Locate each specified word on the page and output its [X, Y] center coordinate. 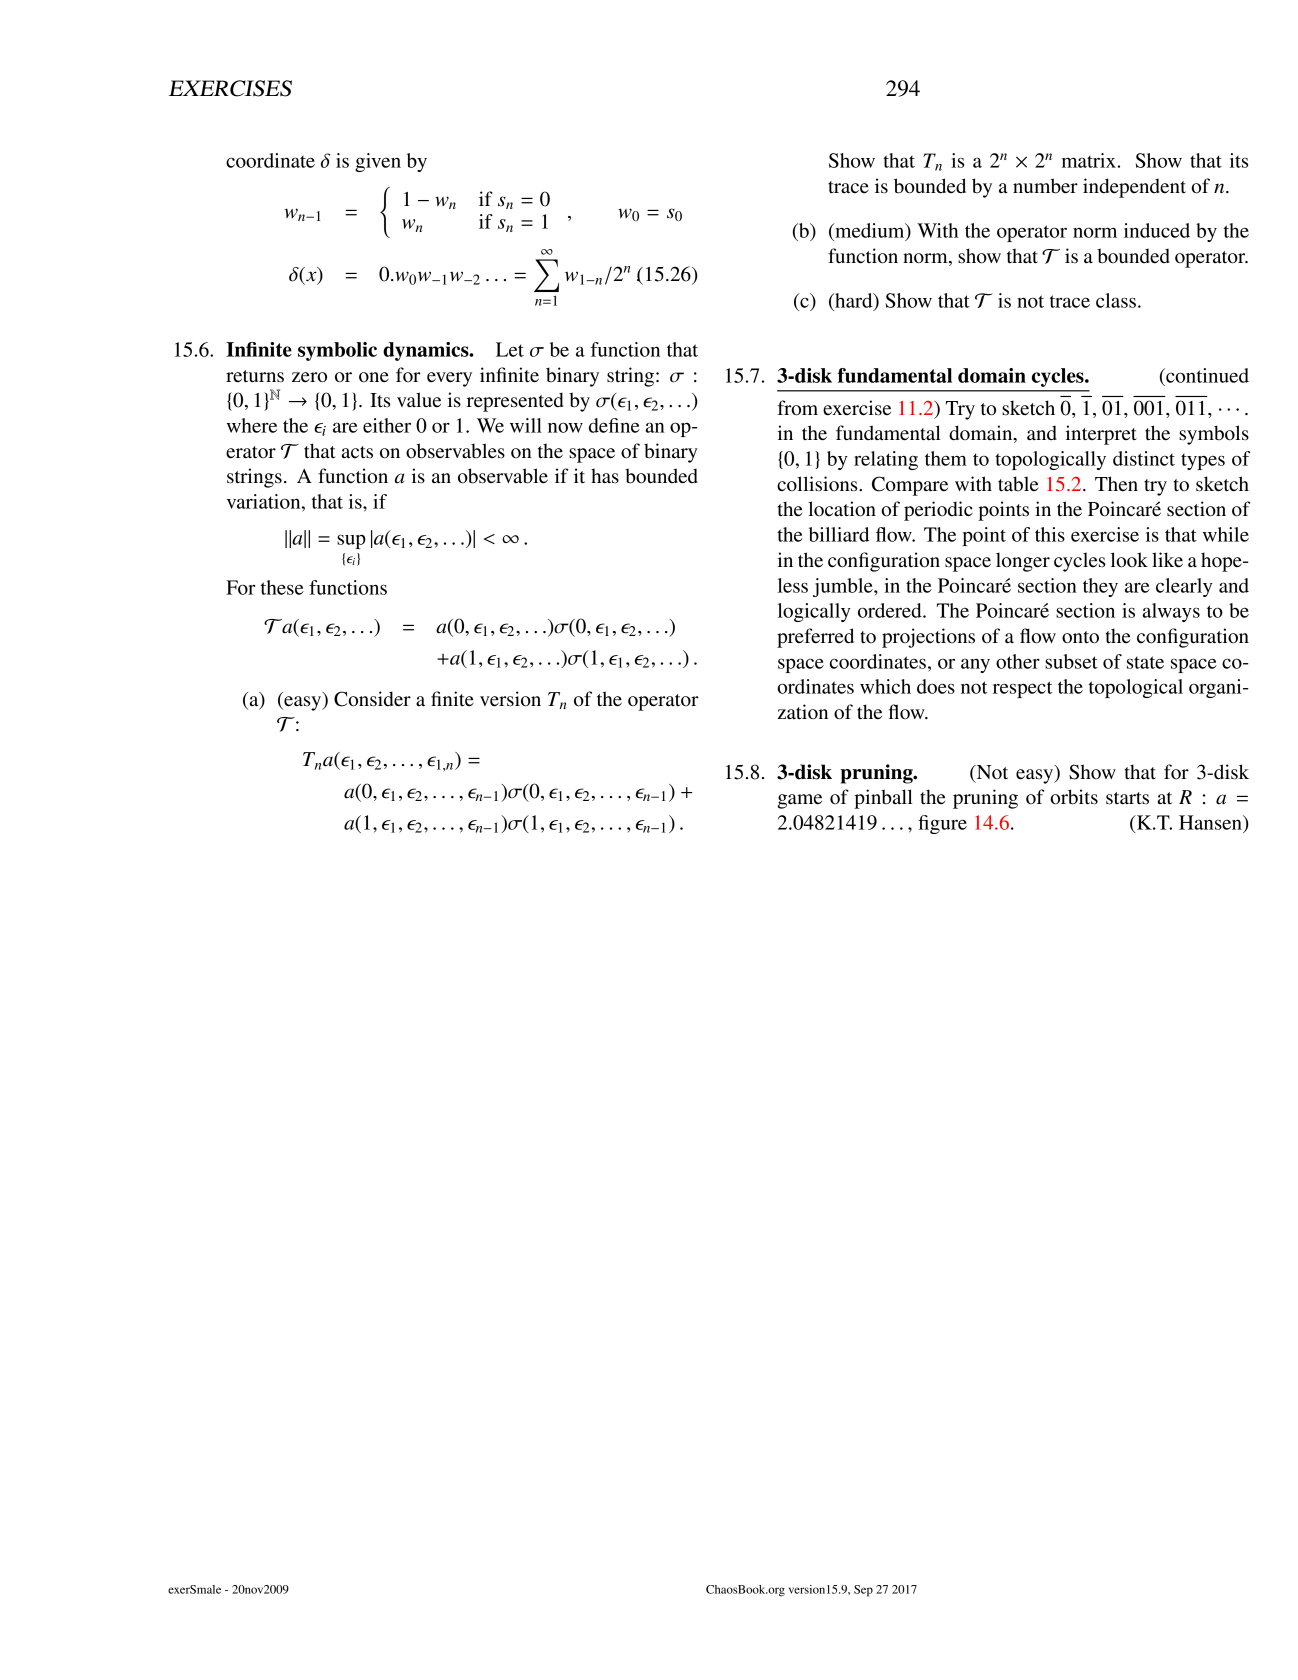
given [378, 162]
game [799, 801]
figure [942, 824]
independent [1134, 188]
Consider [372, 699]
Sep [863, 1591]
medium [870, 231]
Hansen [1211, 822]
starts [1127, 798]
